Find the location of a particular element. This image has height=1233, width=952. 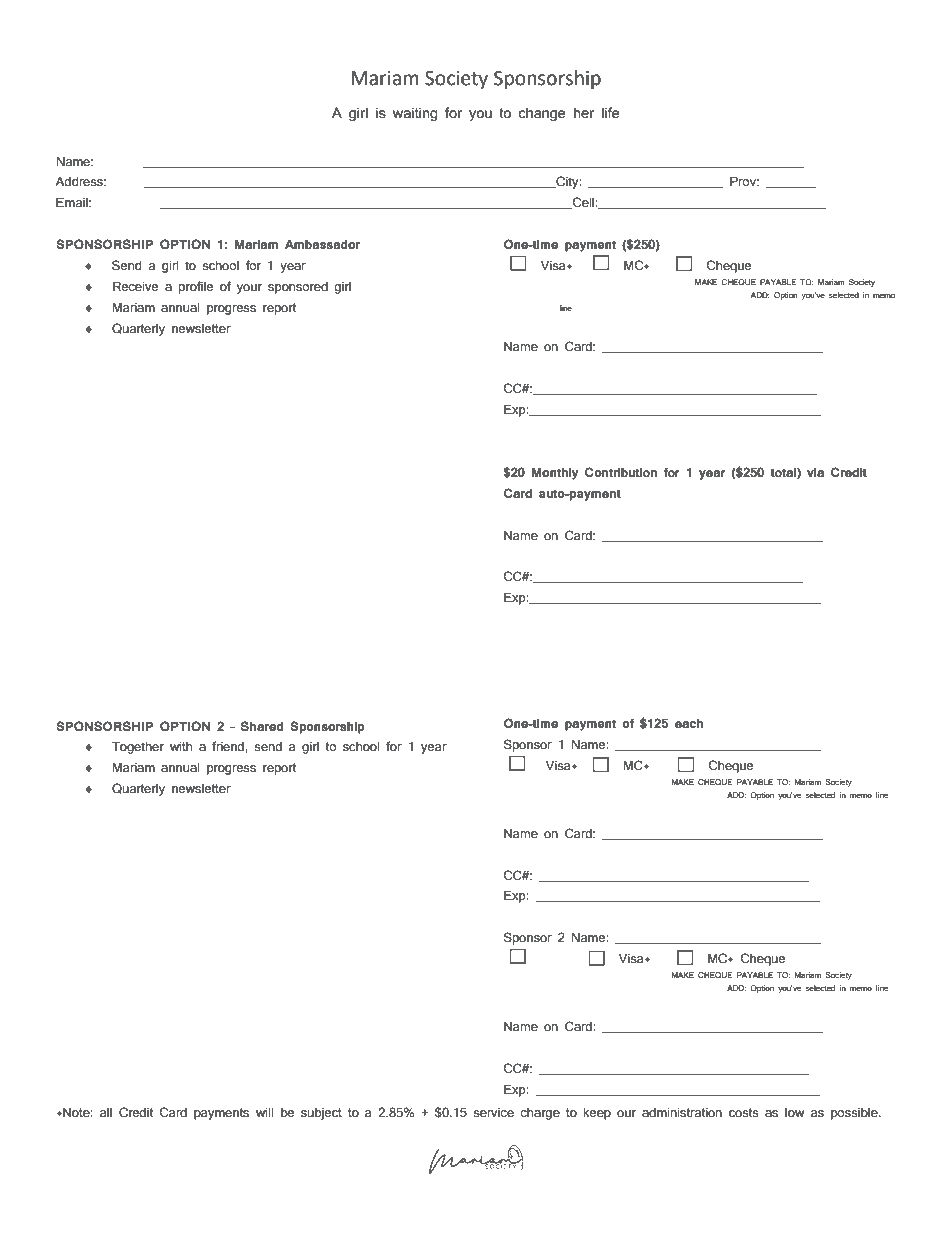

life is located at coordinates (611, 113).
